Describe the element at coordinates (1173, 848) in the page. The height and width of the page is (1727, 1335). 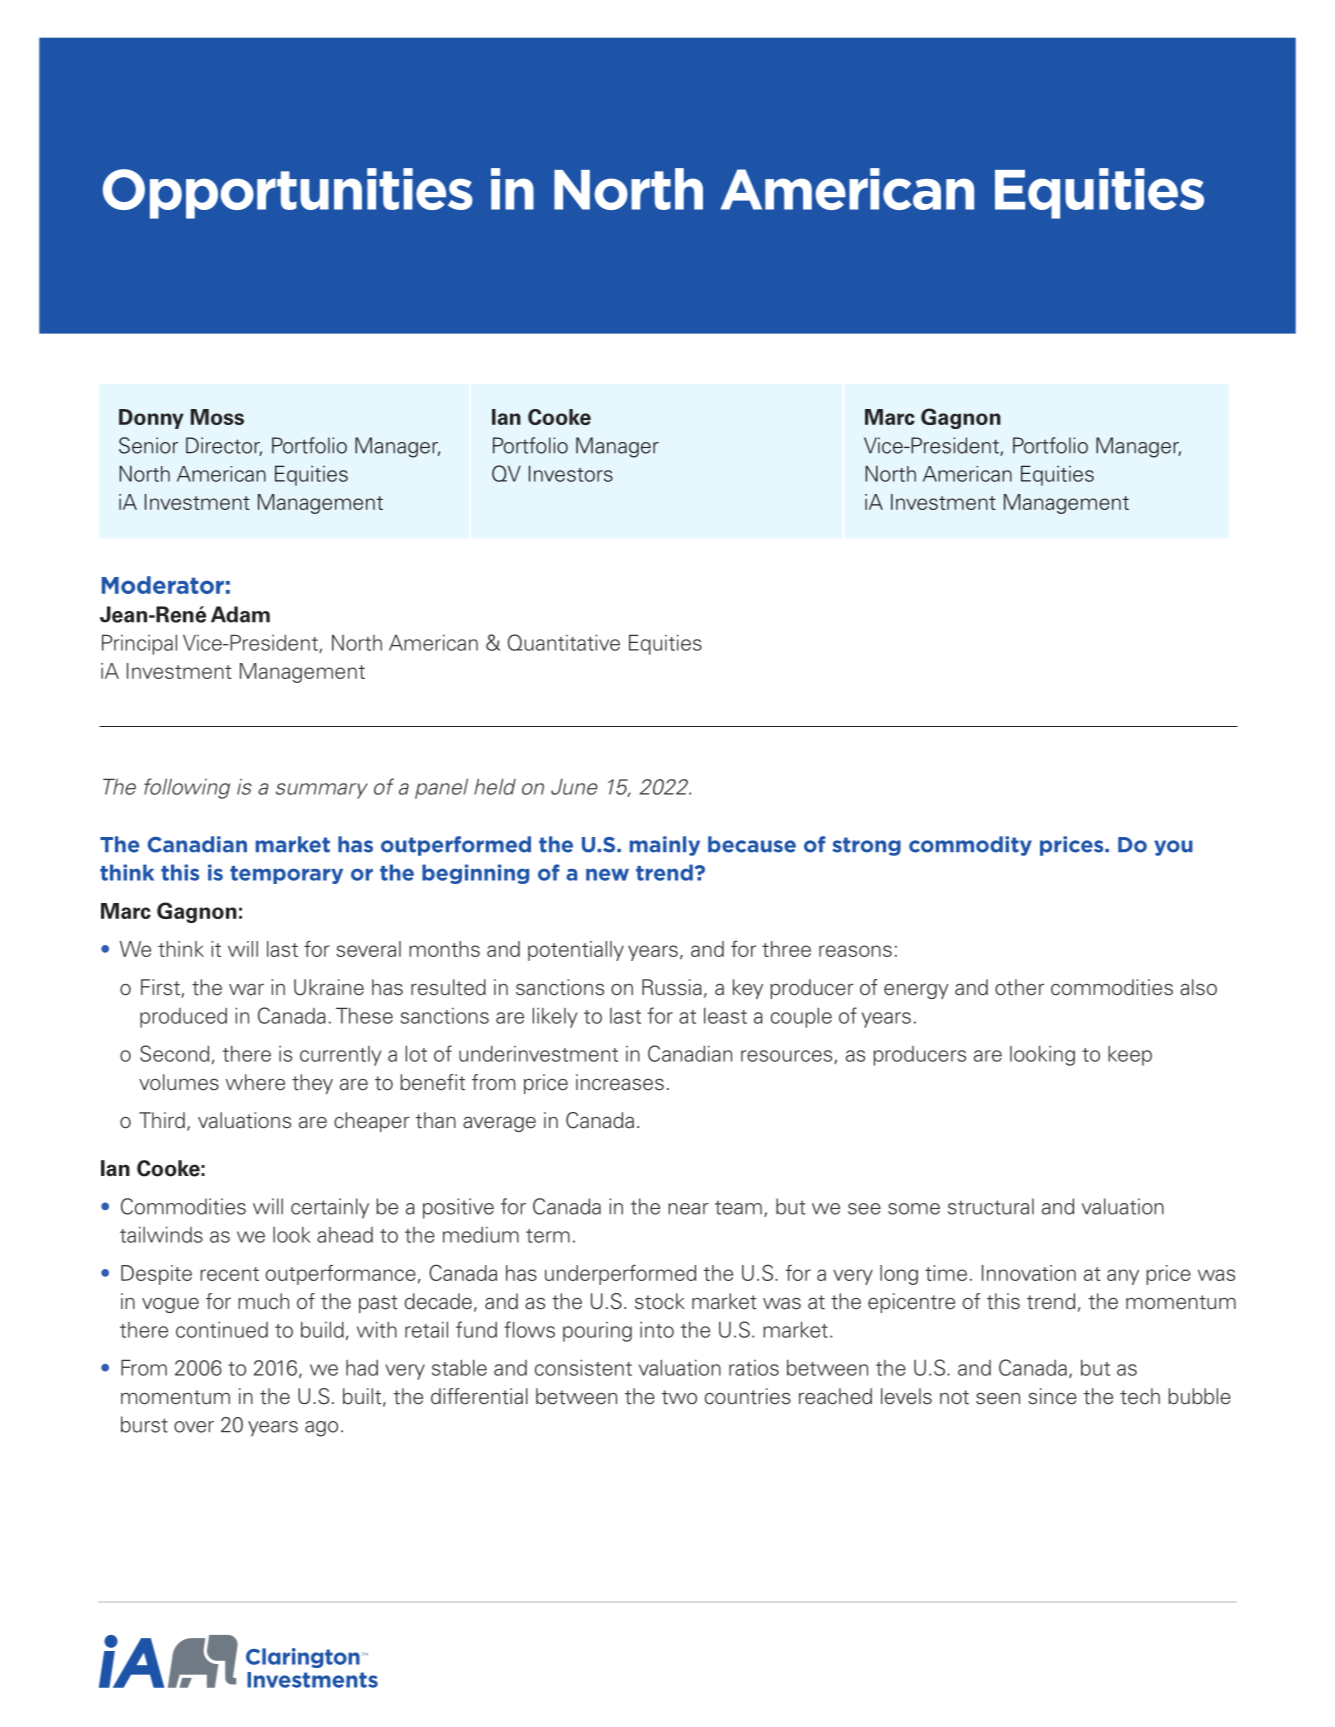
I see `you` at that location.
